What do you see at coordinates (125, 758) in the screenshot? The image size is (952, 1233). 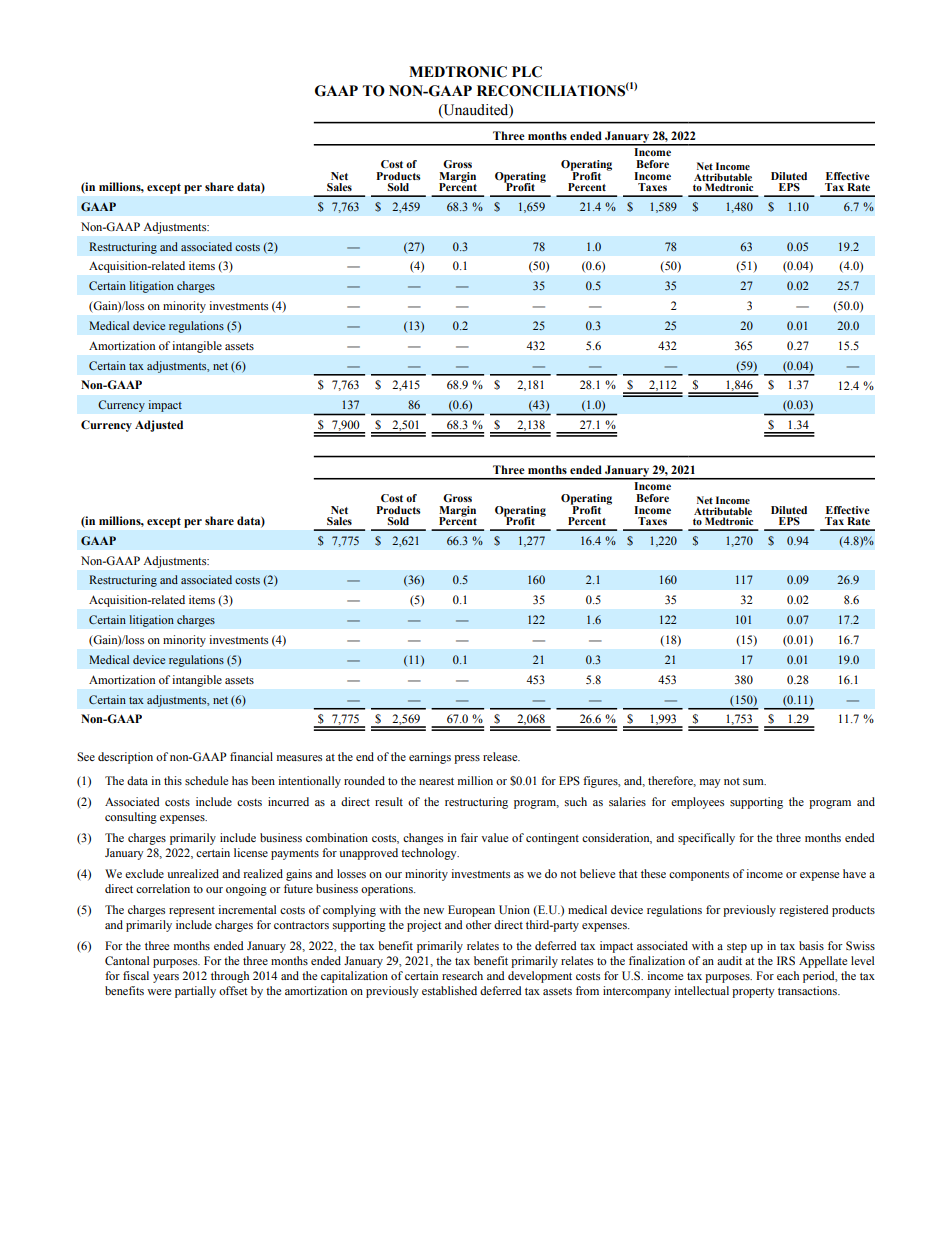 I see `description` at bounding box center [125, 758].
